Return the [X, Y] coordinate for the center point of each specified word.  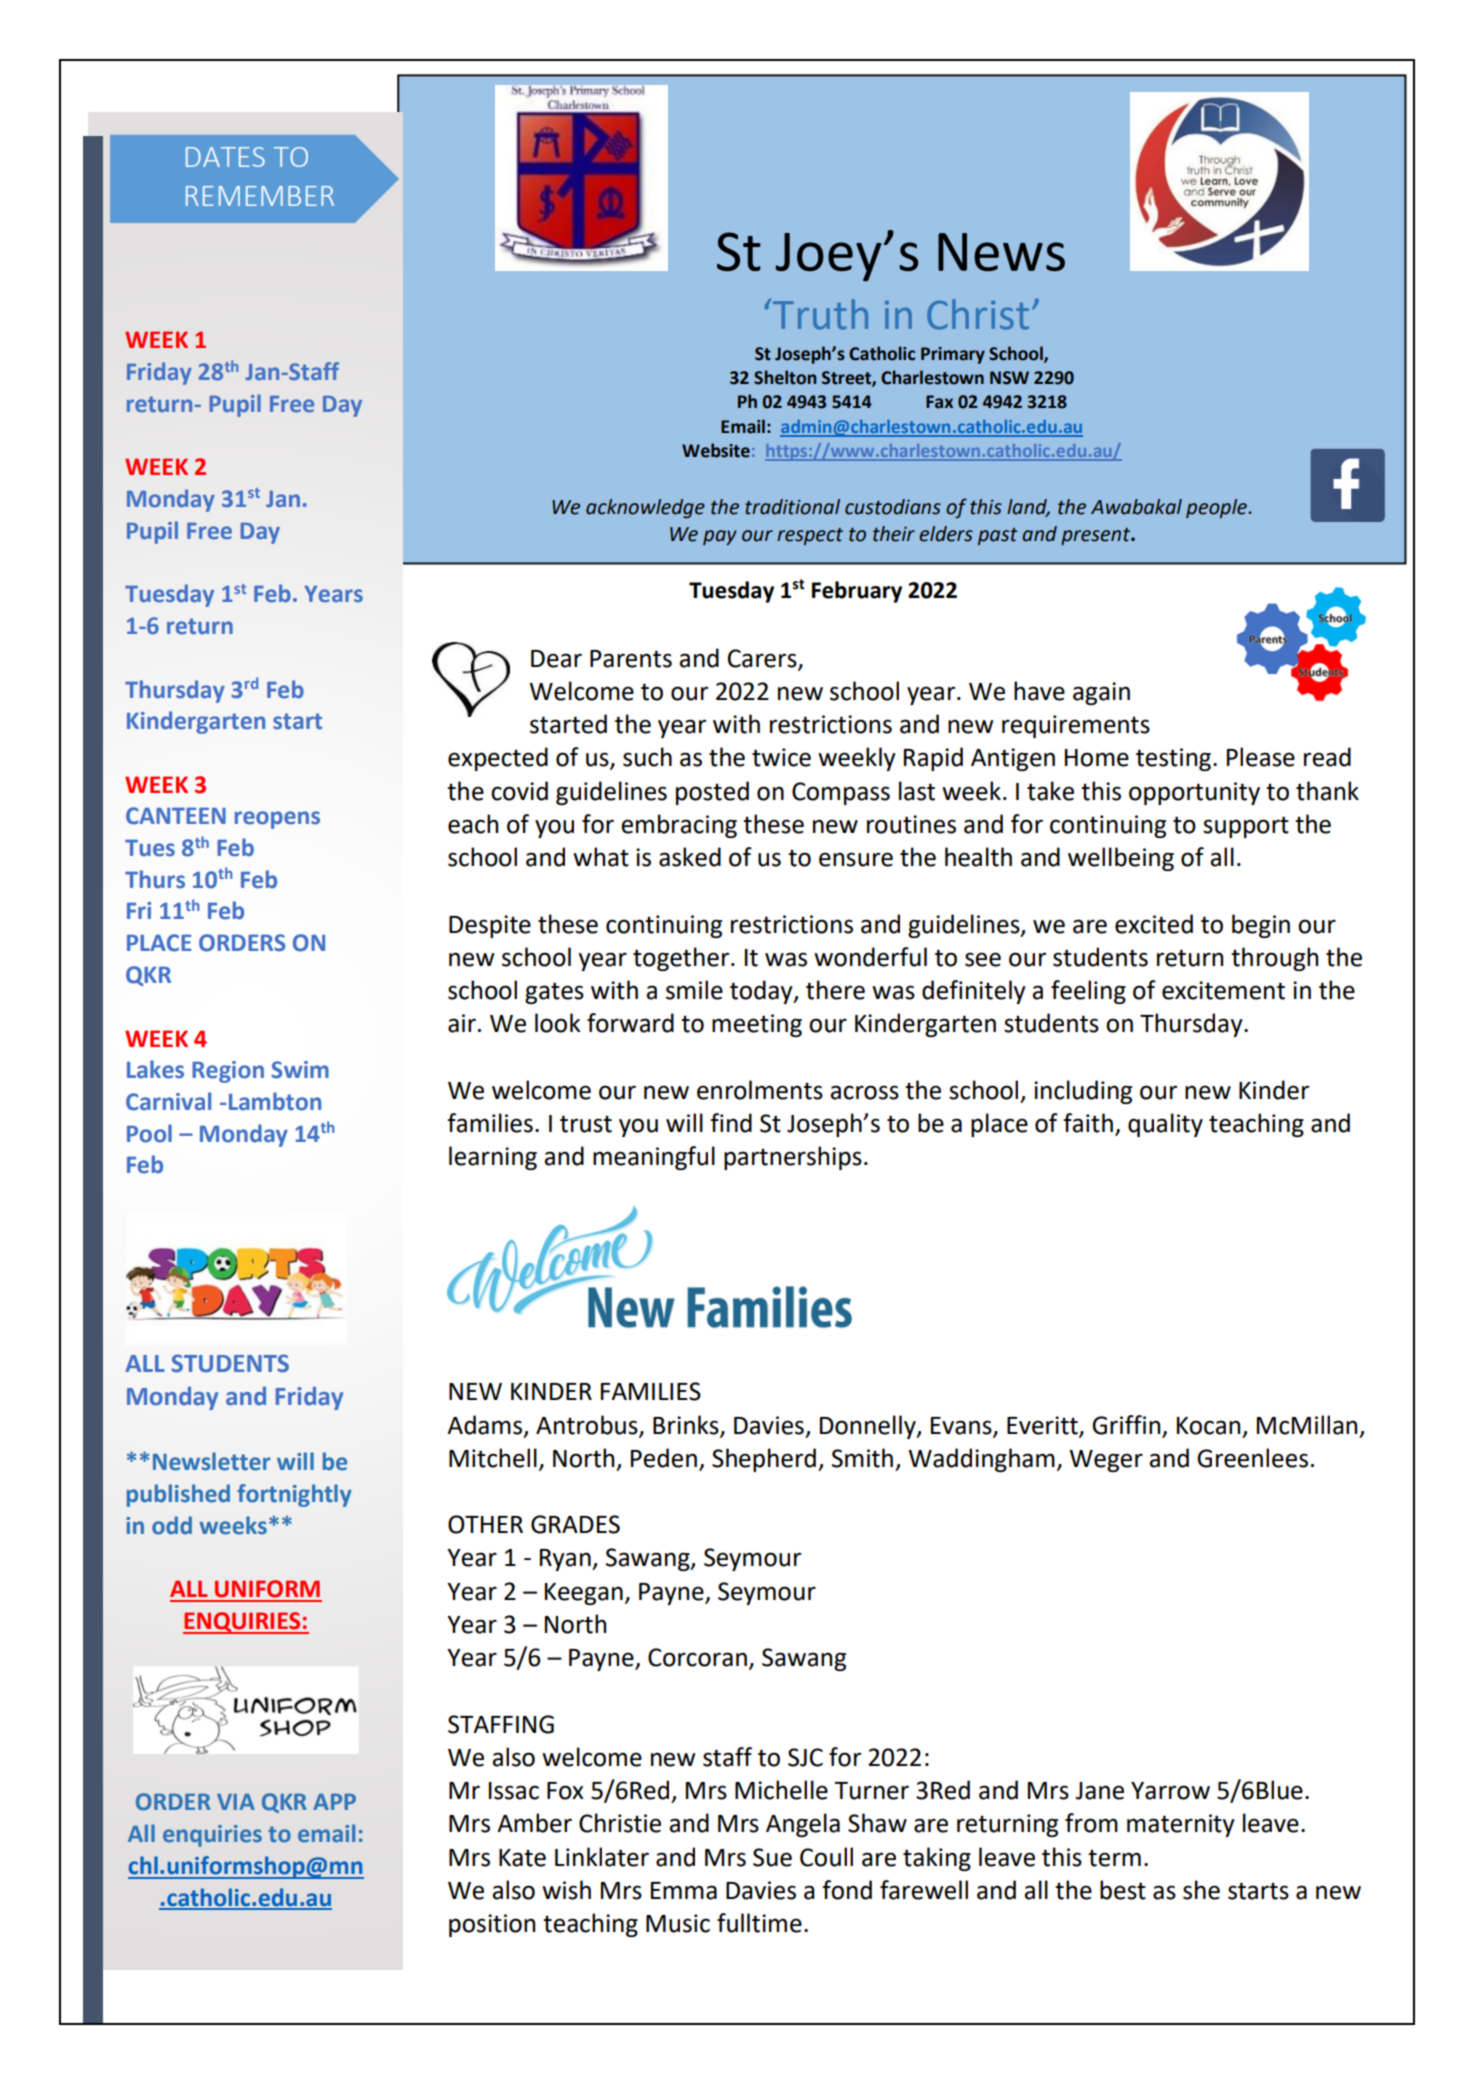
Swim [300, 1070]
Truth [819, 314]
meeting [757, 1025]
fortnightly [294, 1495]
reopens [277, 820]
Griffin [1126, 1425]
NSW [1009, 378]
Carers [763, 659]
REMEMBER [260, 196]
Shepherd [764, 1460]
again [1101, 693]
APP [334, 1802]
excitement [1223, 990]
